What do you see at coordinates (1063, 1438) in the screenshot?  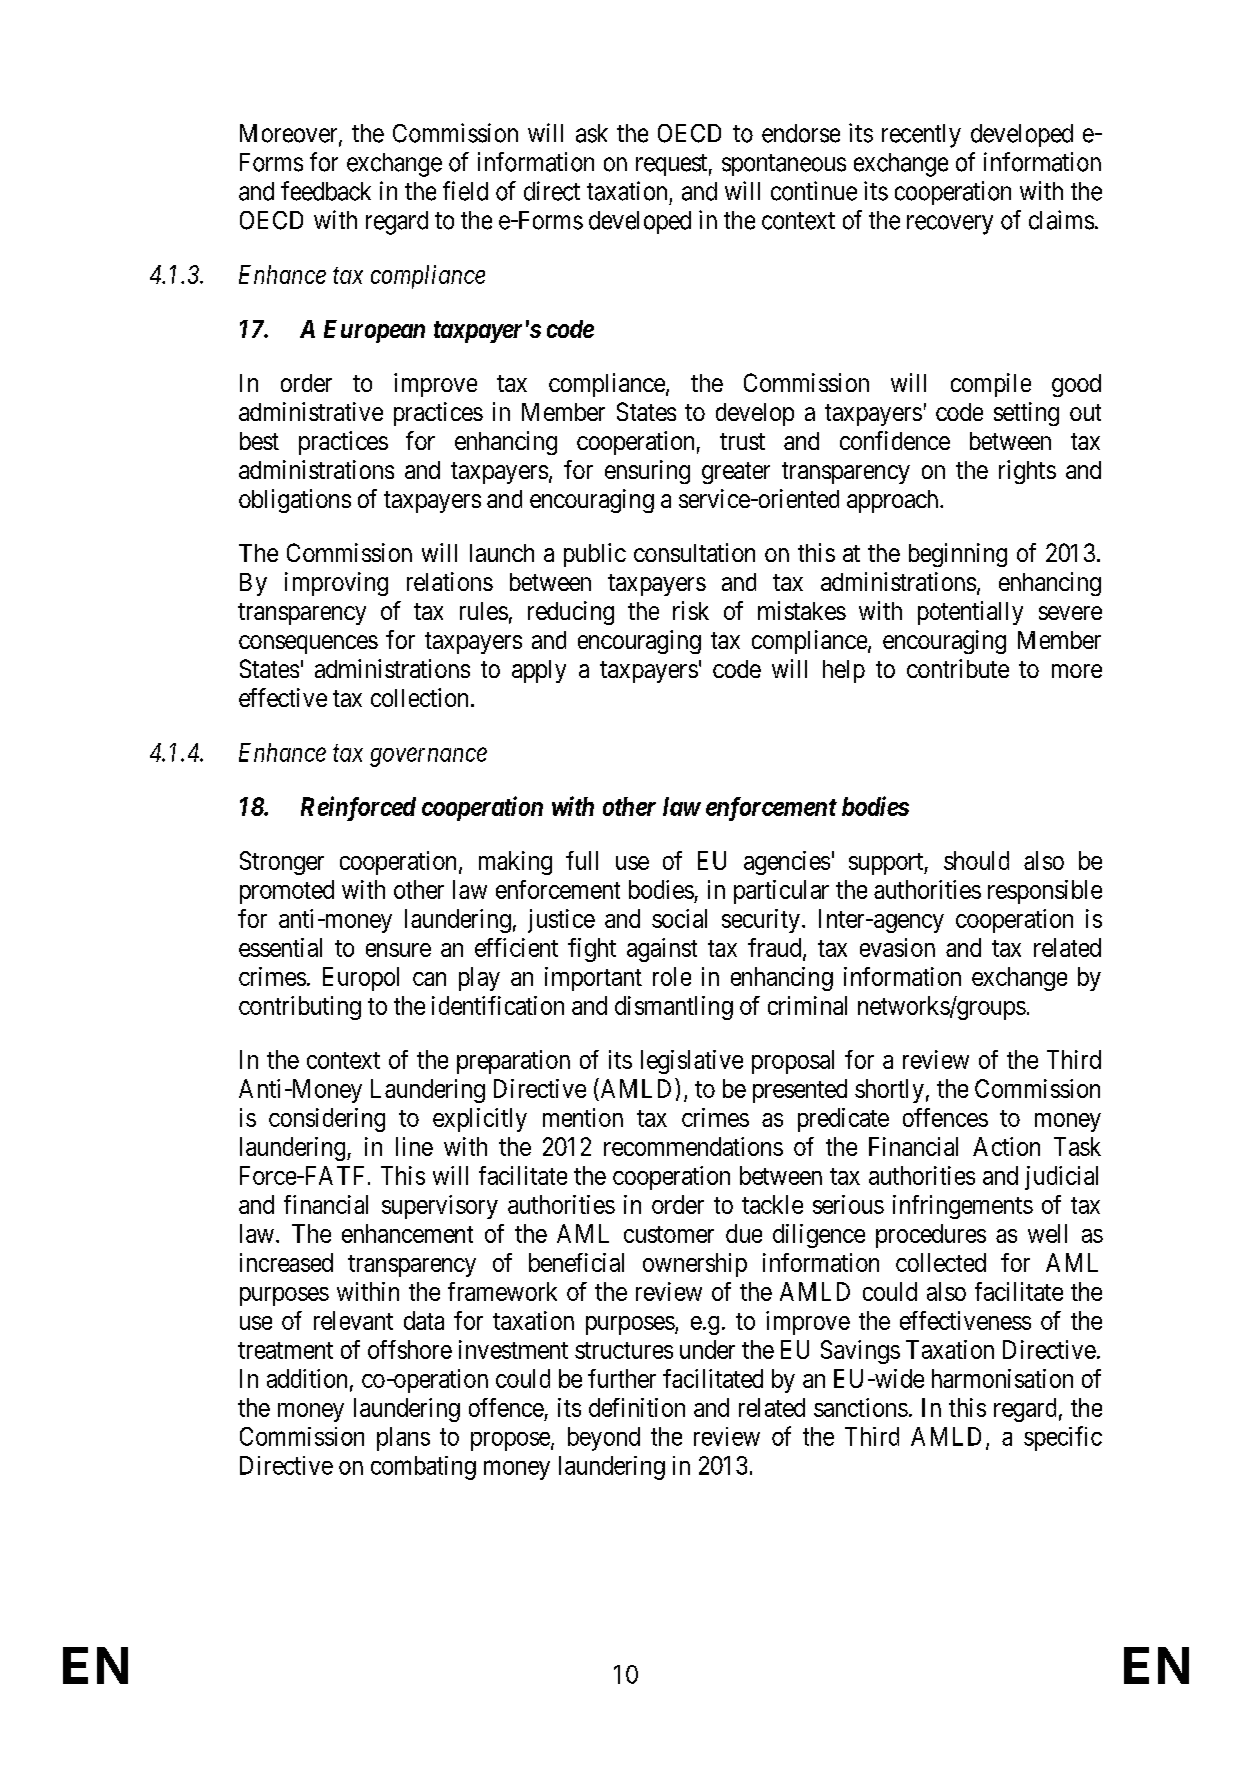 I see `specific` at bounding box center [1063, 1438].
